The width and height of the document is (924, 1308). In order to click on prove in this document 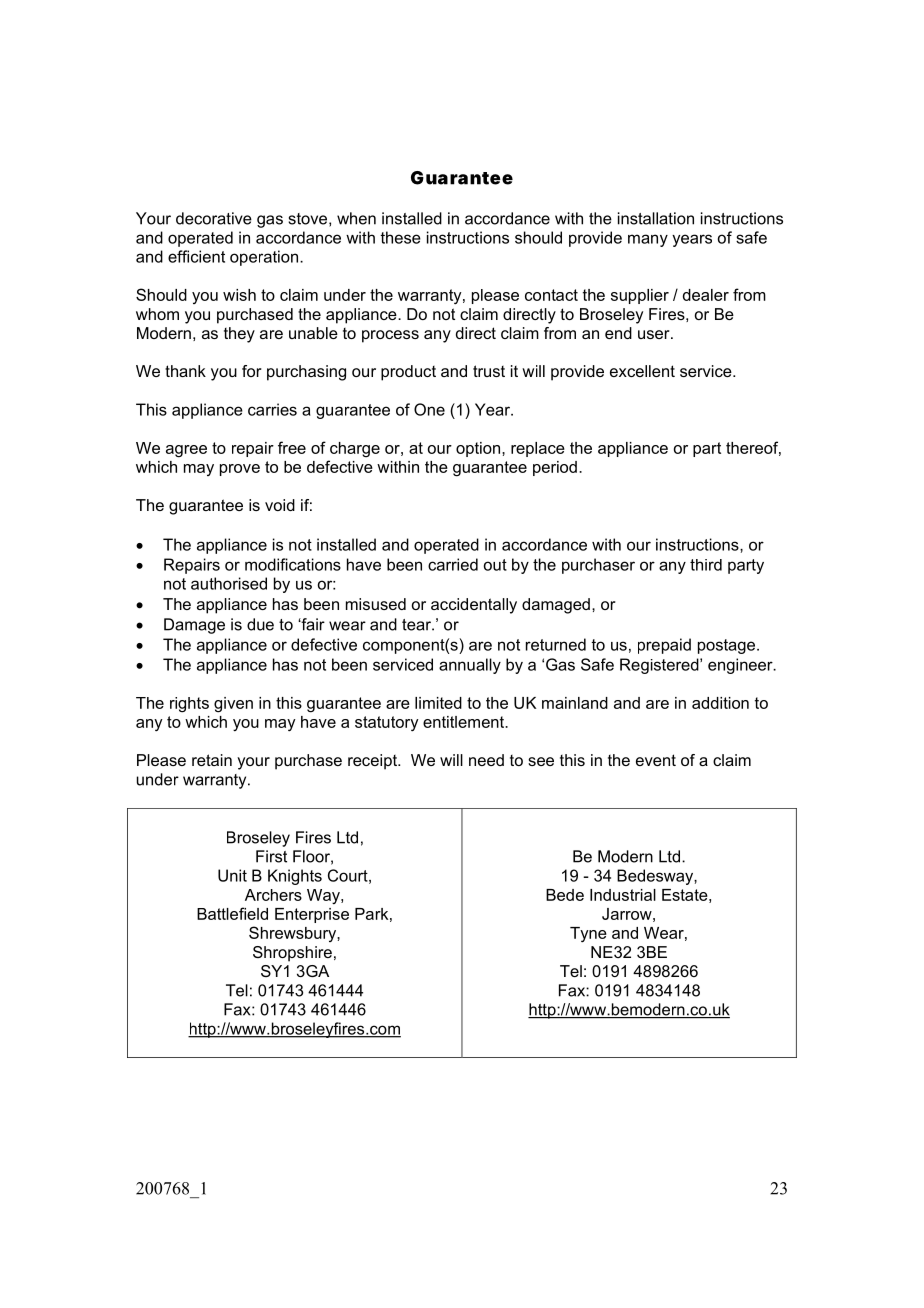, I will do `click(240, 470)`.
